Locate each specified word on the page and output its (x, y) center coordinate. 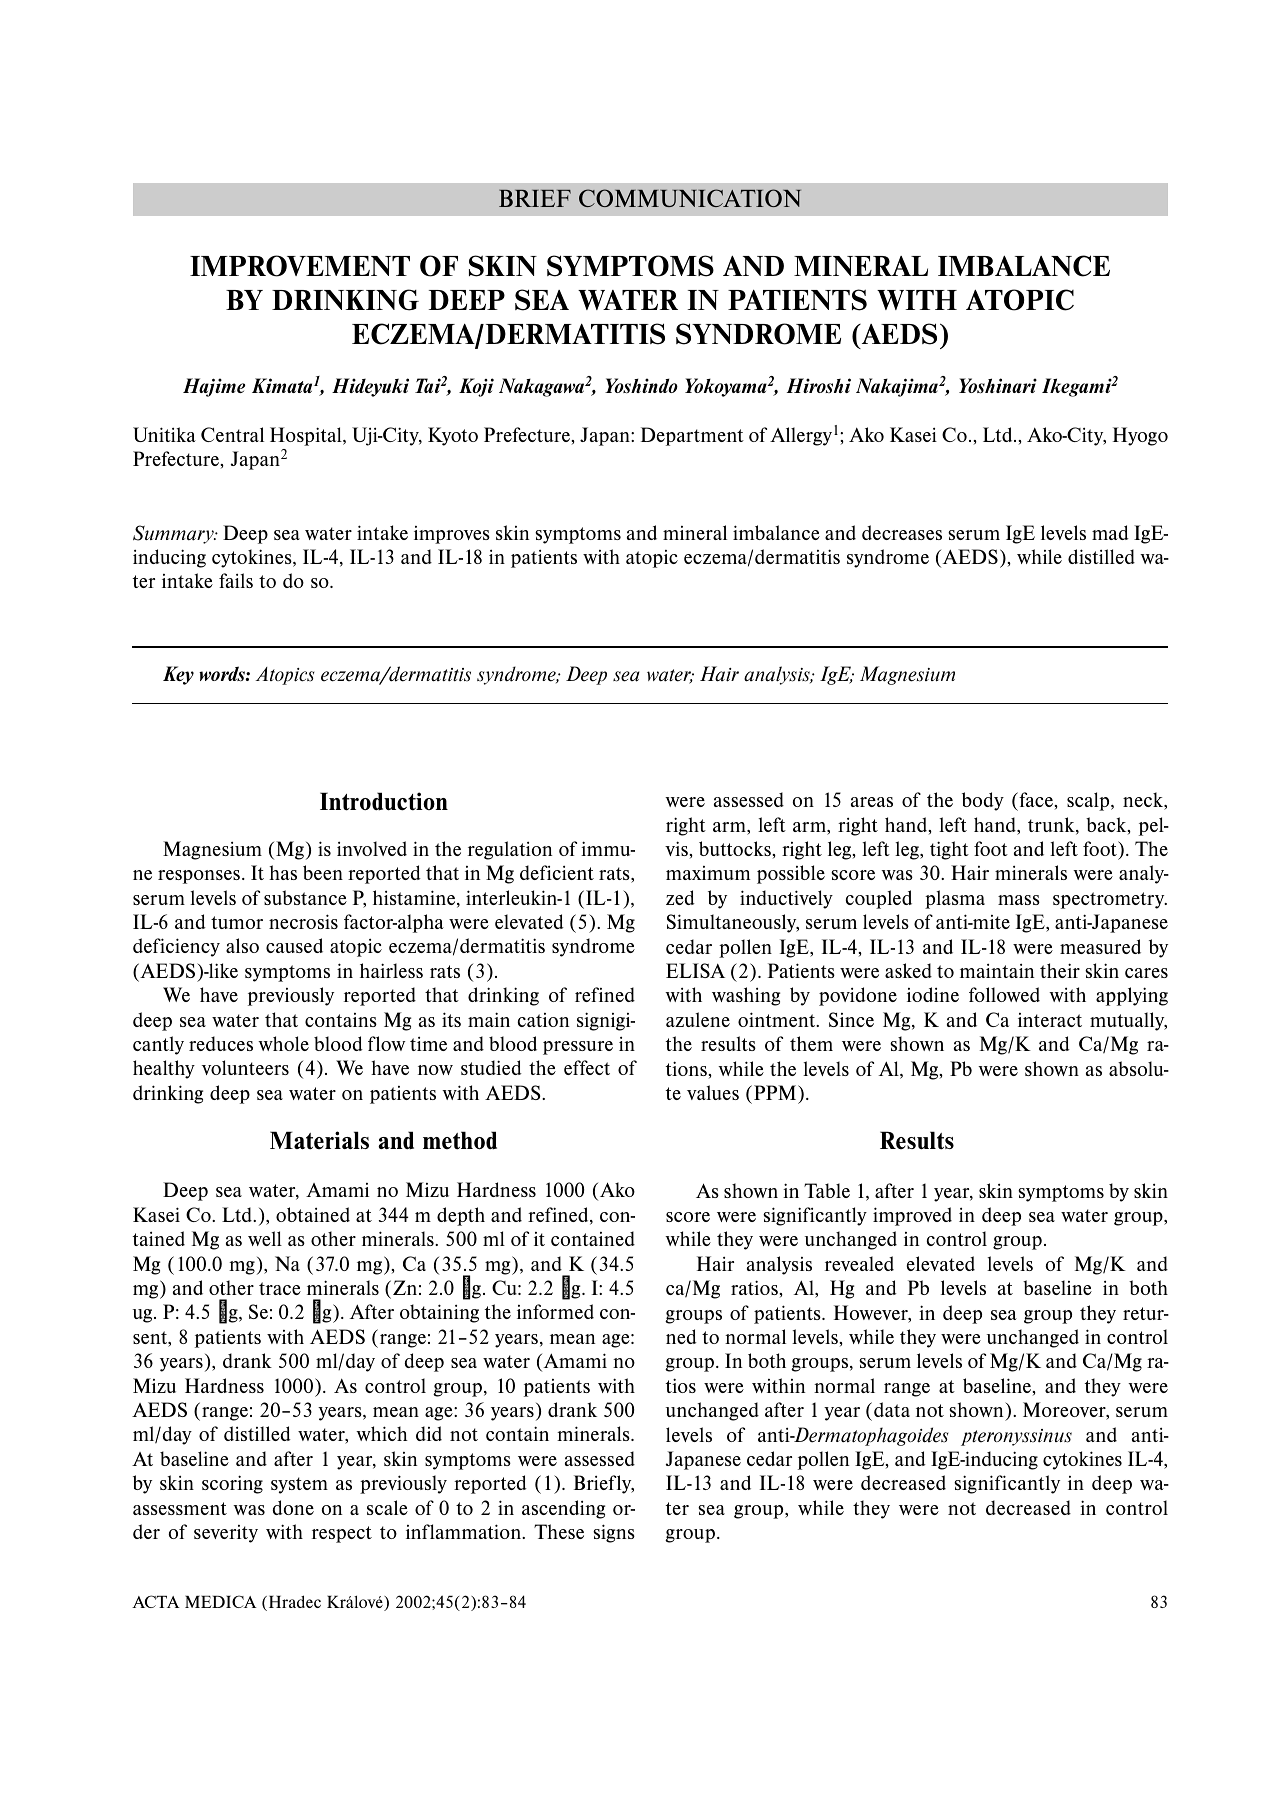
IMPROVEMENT (300, 266)
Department (692, 436)
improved (912, 1216)
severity (226, 1534)
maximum (708, 873)
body (983, 801)
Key (178, 675)
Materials (319, 1140)
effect (587, 1067)
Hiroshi (819, 385)
